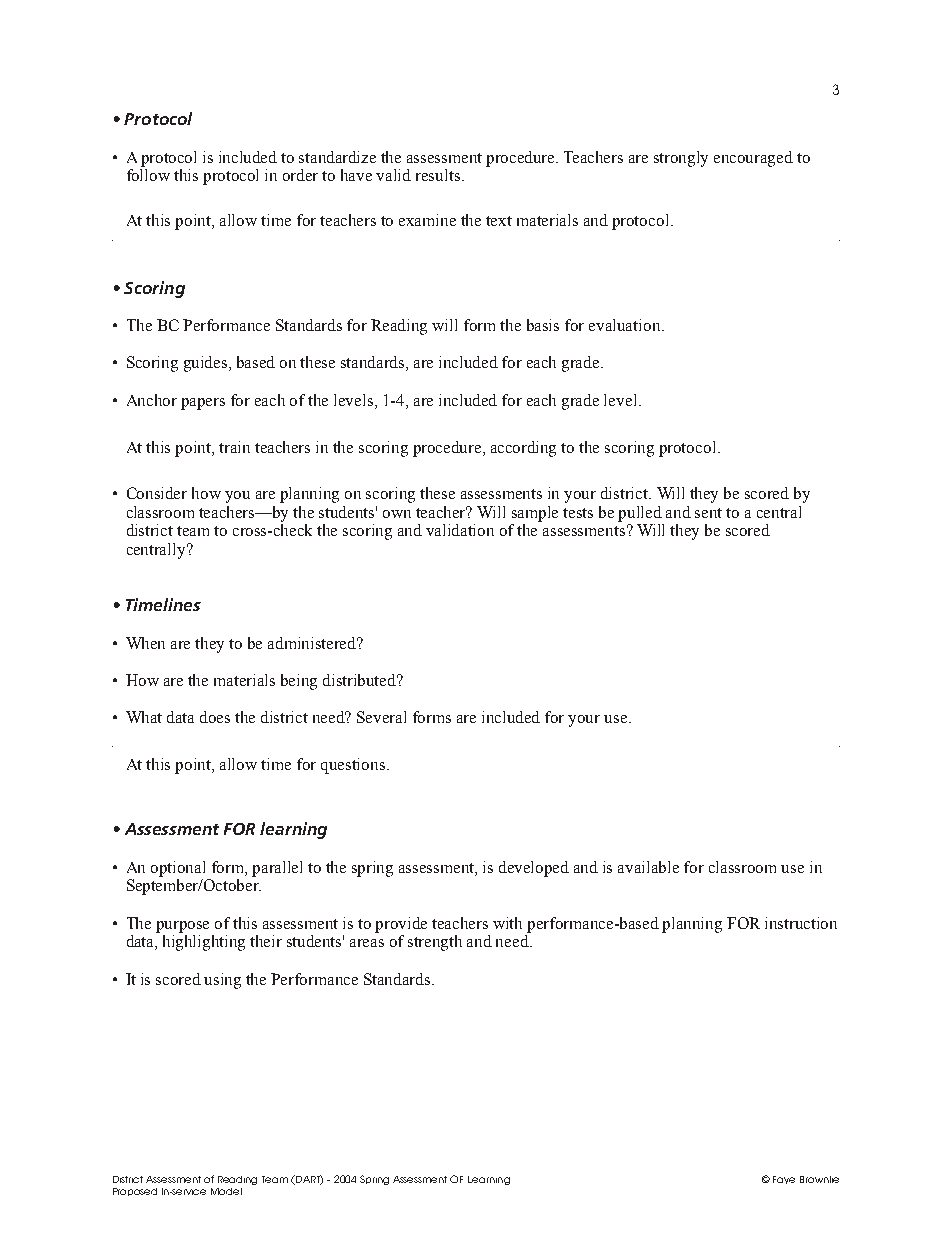 The height and width of the document is (1233, 952). I want to click on Model, so click(226, 1191).
